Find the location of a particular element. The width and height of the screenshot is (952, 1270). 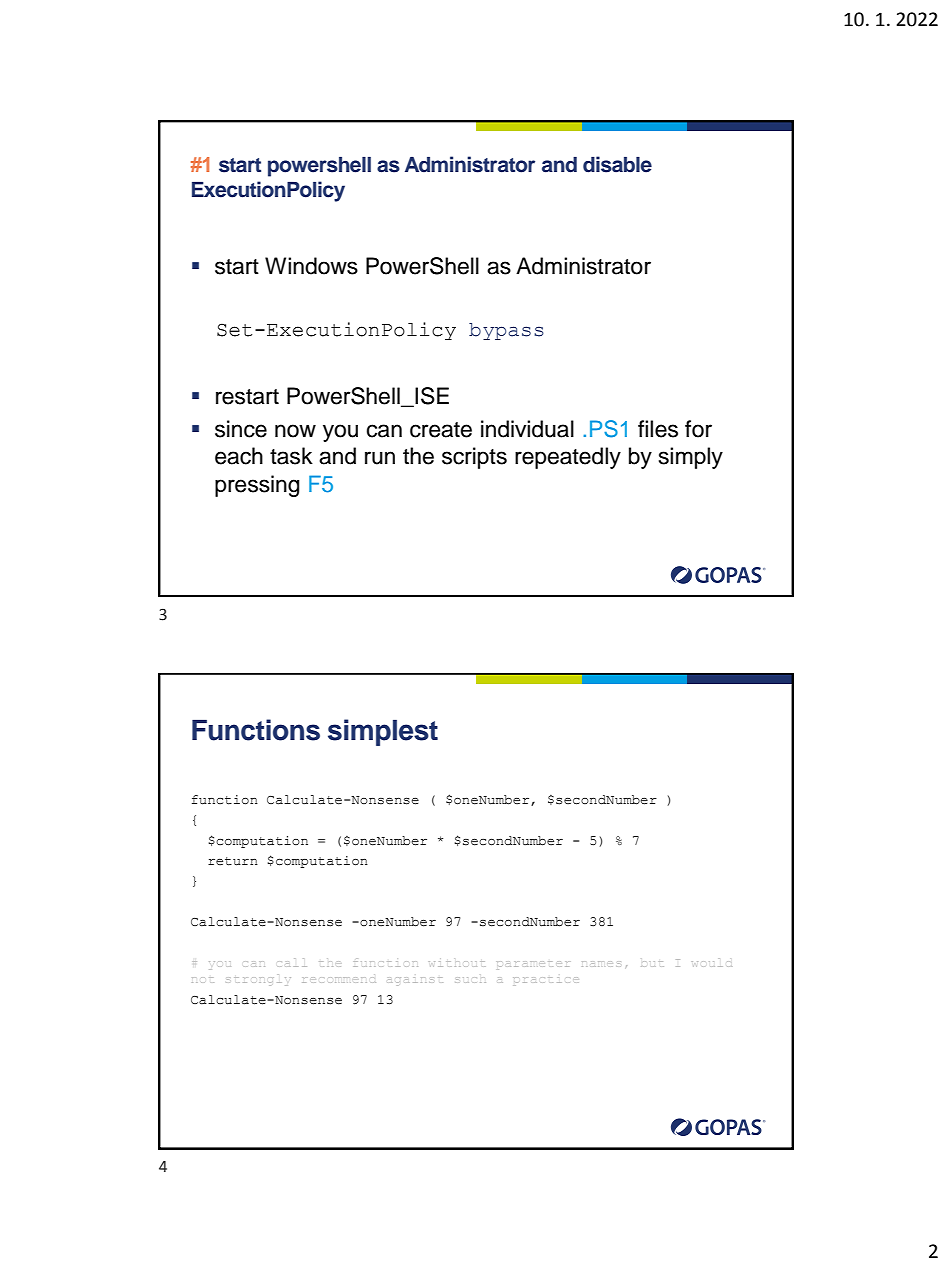

pressing is located at coordinates (257, 486).
